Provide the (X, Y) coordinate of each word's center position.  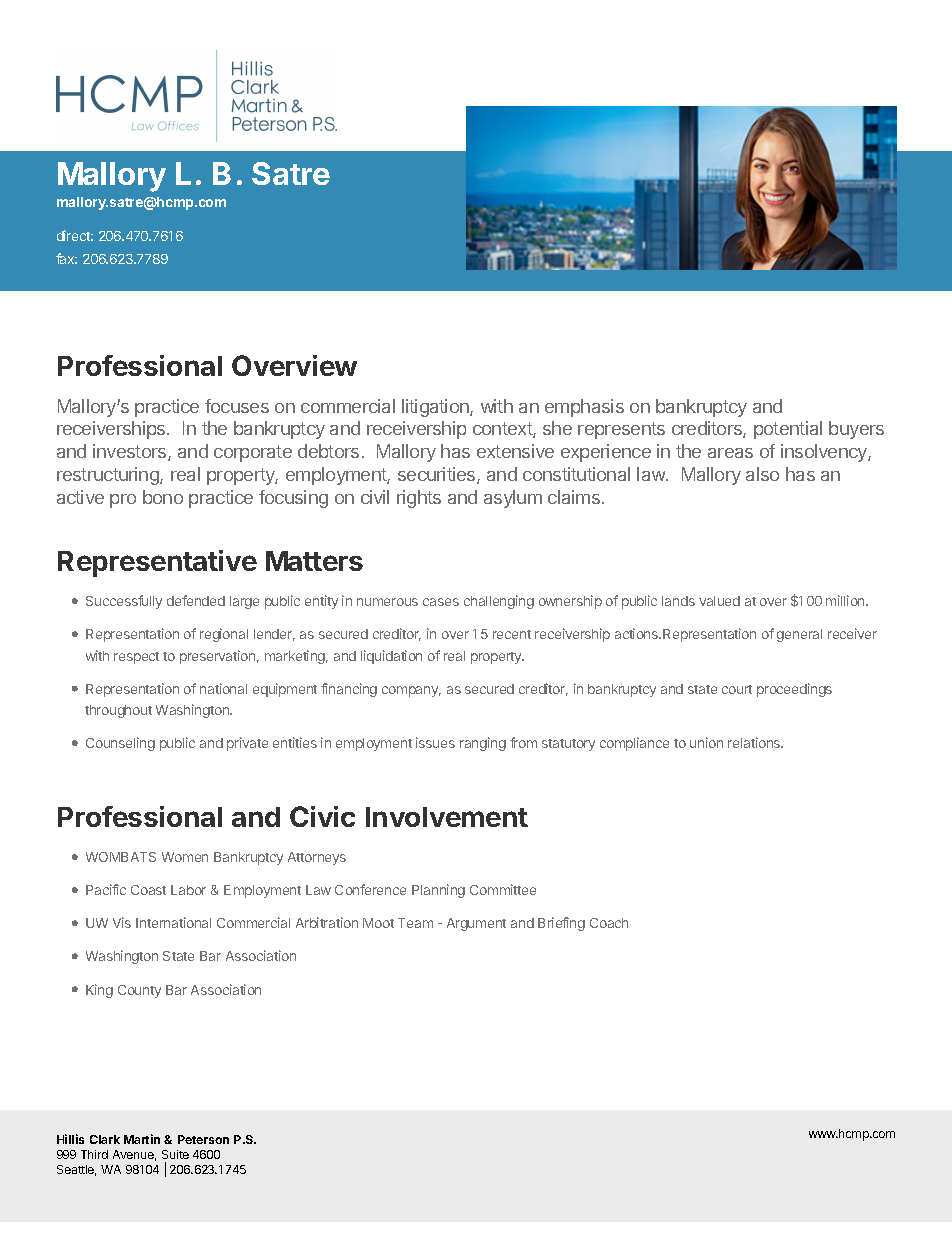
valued (719, 601)
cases (441, 602)
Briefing (561, 924)
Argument (476, 924)
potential (788, 430)
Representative (157, 563)
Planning (438, 891)
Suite (175, 1154)
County (139, 991)
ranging (483, 744)
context (503, 430)
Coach (609, 923)
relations (755, 742)
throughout (118, 711)
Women (185, 857)
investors (131, 452)
